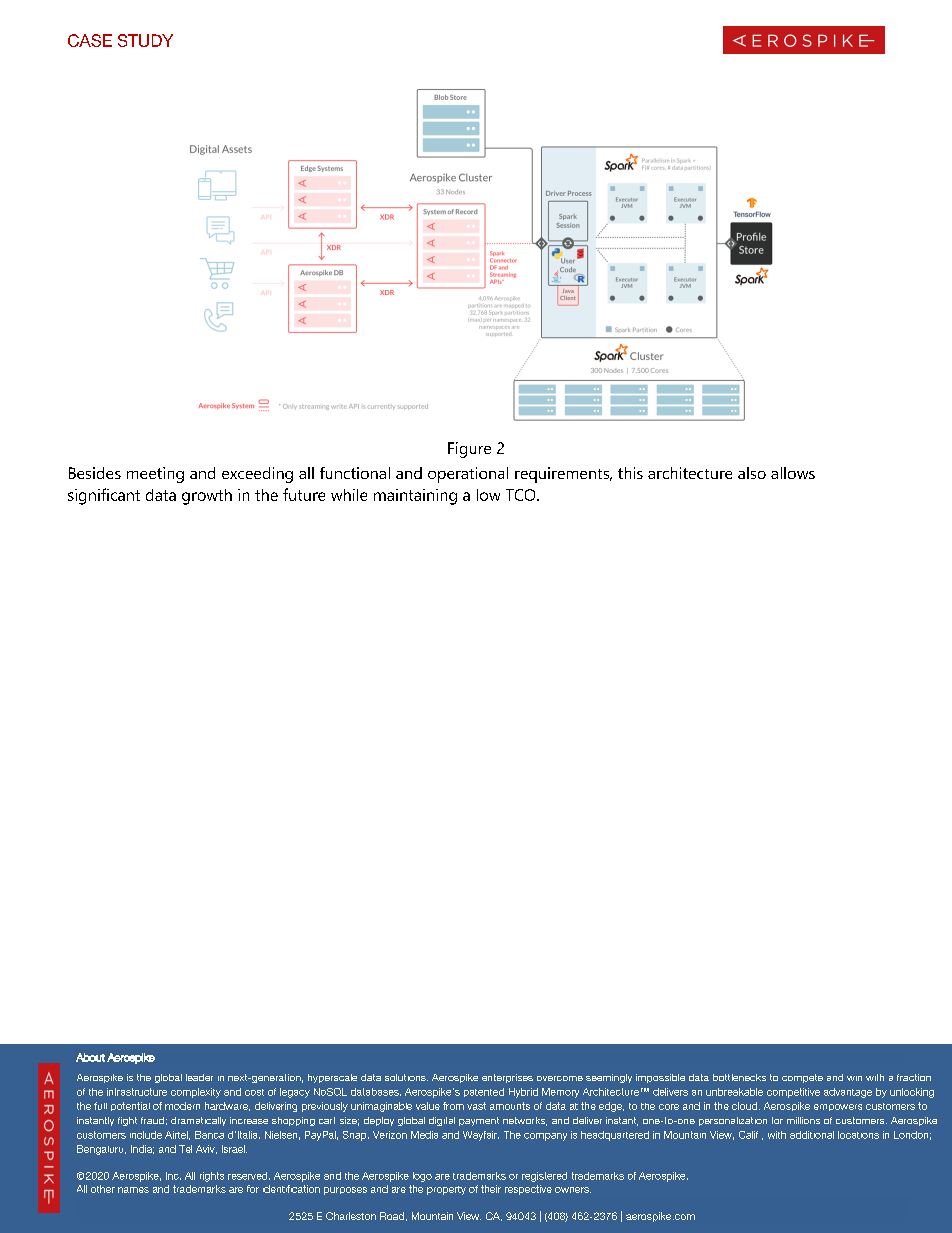  What do you see at coordinates (469, 450) in the screenshot?
I see `Figure` at bounding box center [469, 450].
